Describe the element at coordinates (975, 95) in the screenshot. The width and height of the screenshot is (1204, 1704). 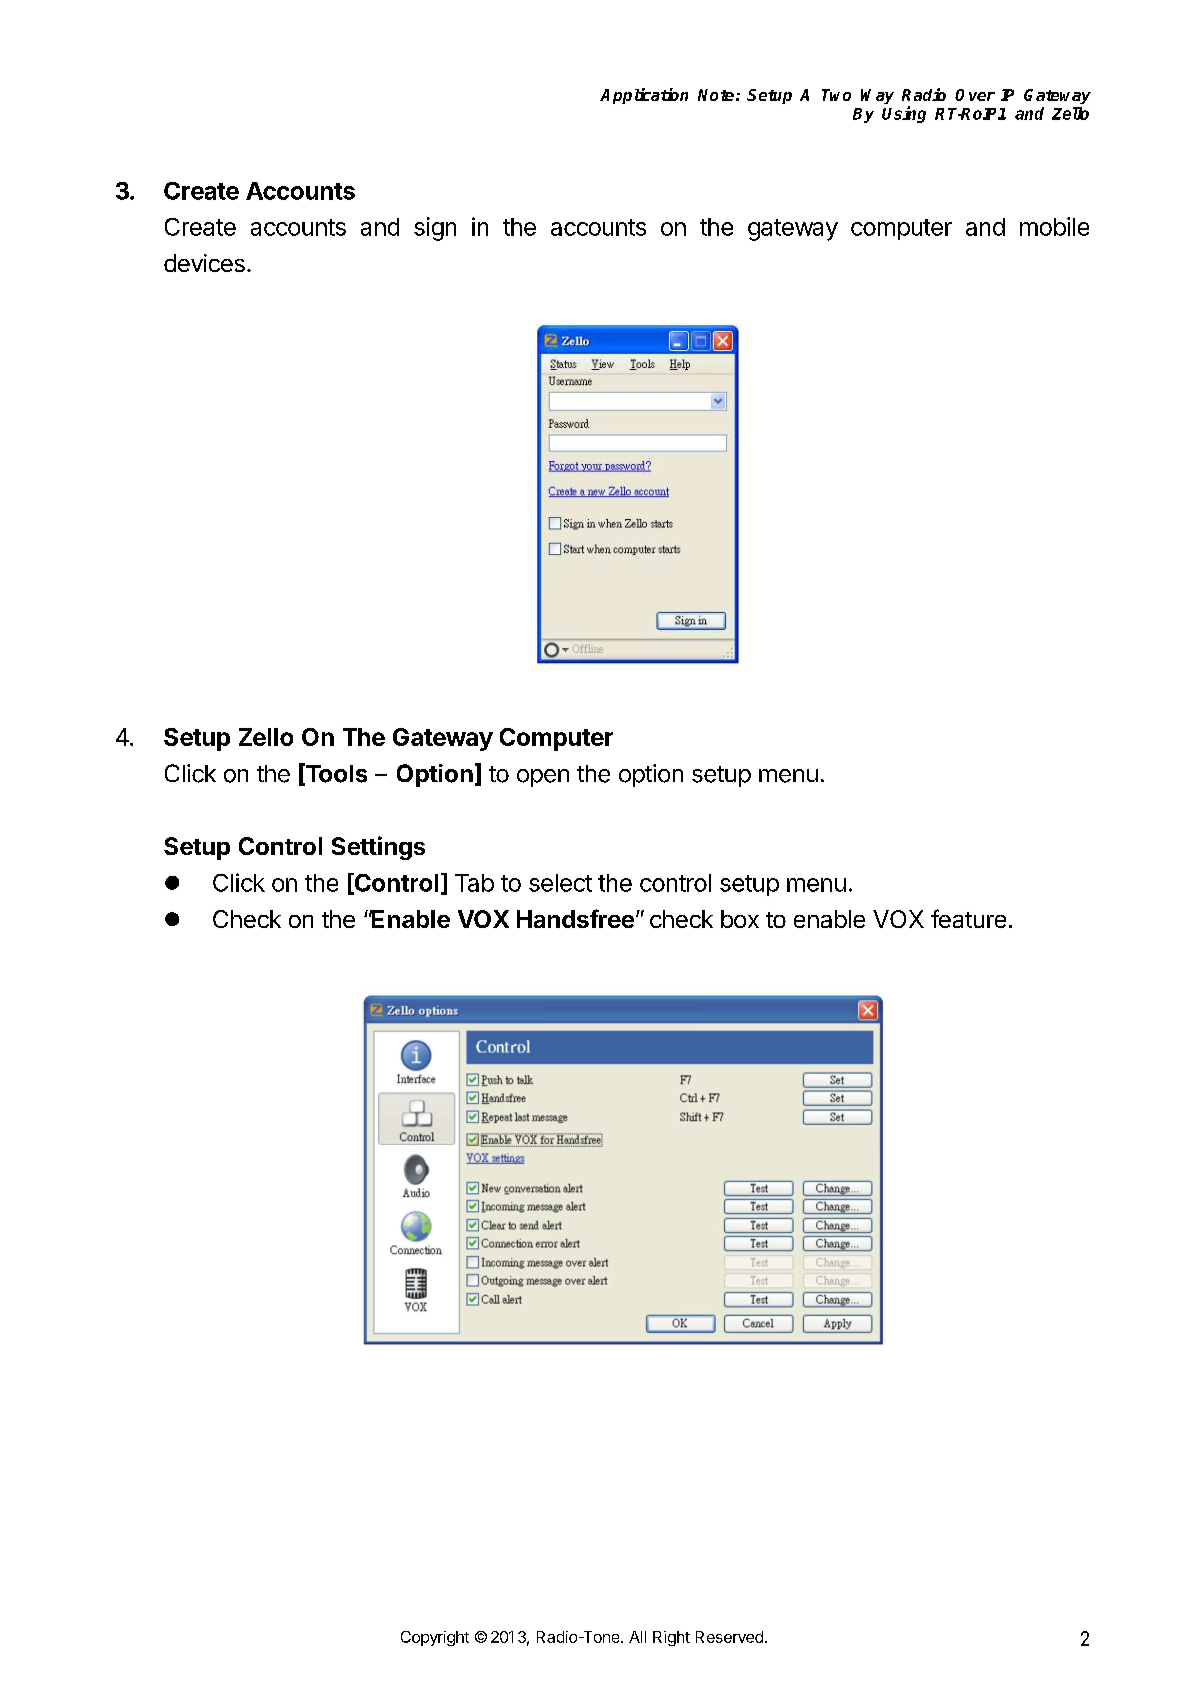
I see `Over` at that location.
